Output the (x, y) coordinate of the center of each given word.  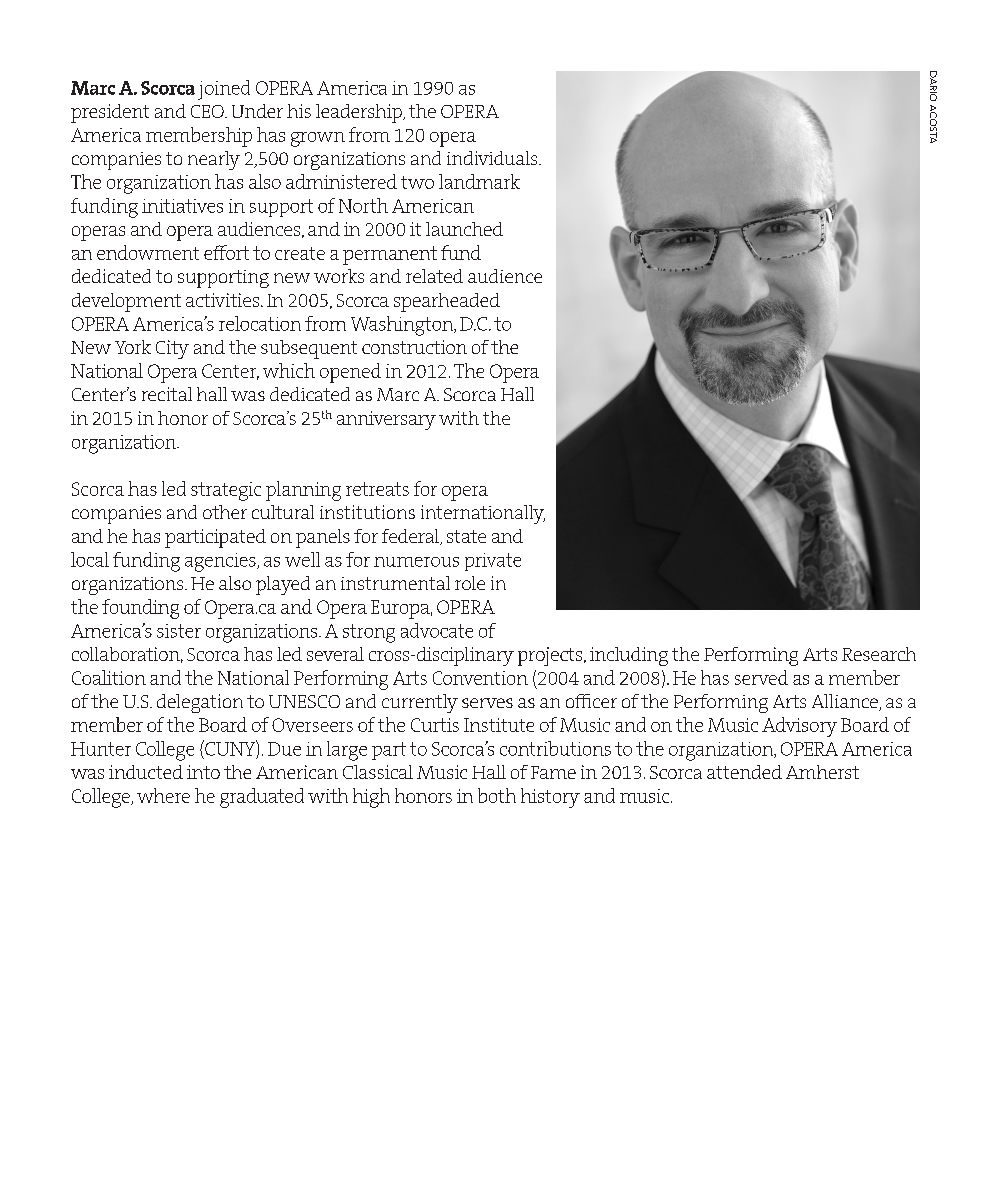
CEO (208, 111)
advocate (437, 630)
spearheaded (447, 302)
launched (464, 229)
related (434, 276)
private (493, 562)
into (203, 772)
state (466, 536)
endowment (148, 252)
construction (414, 347)
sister (179, 631)
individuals (493, 158)
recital (167, 394)
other (225, 512)
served (761, 677)
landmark (479, 181)
